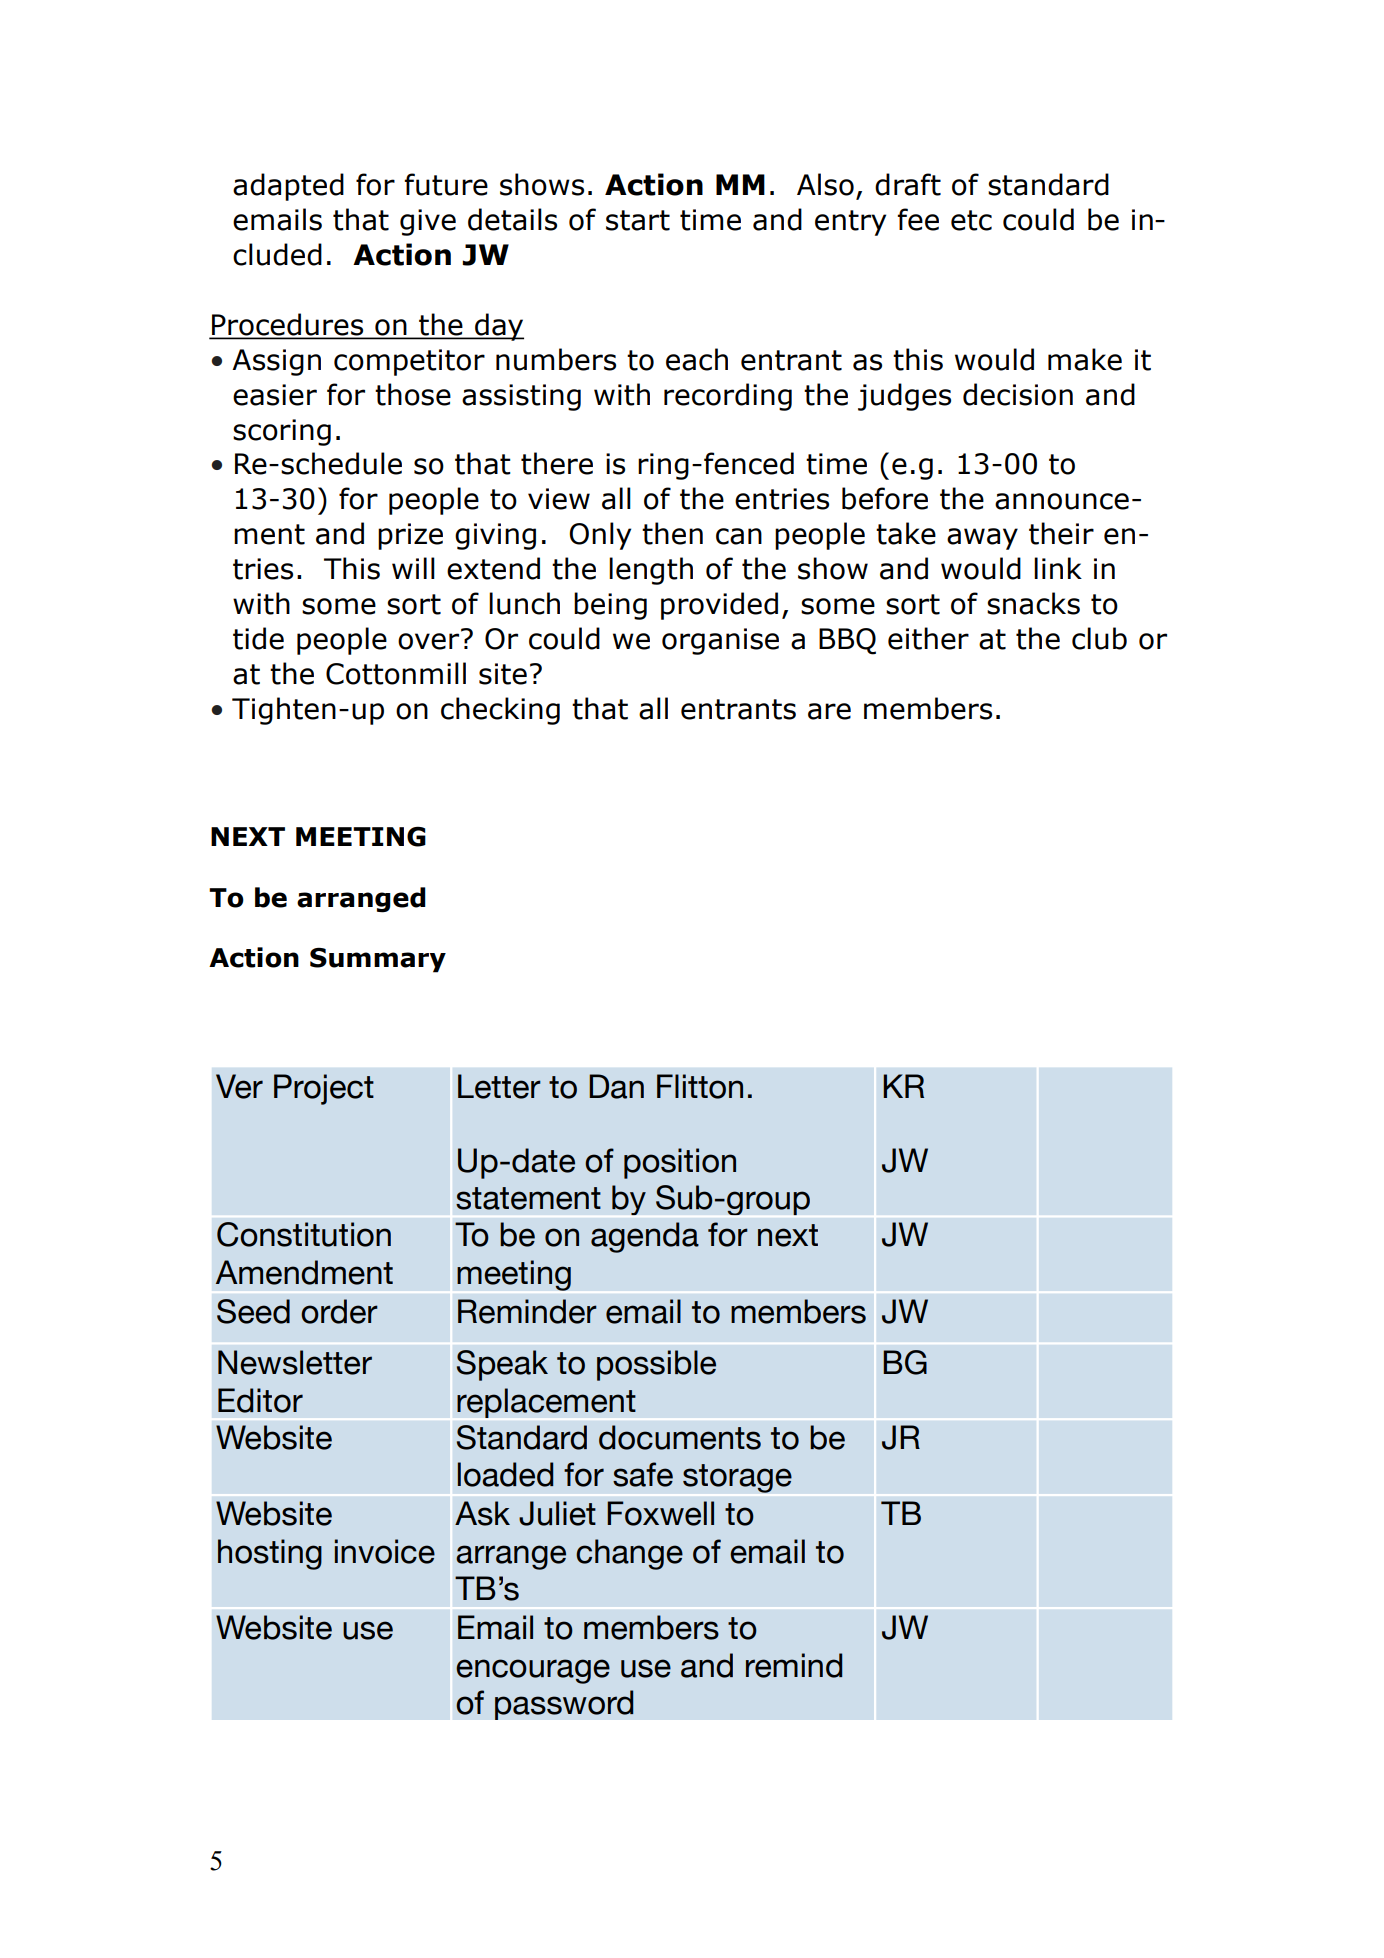 The width and height of the screenshot is (1384, 1958). What do you see at coordinates (829, 711) in the screenshot?
I see `are` at bounding box center [829, 711].
